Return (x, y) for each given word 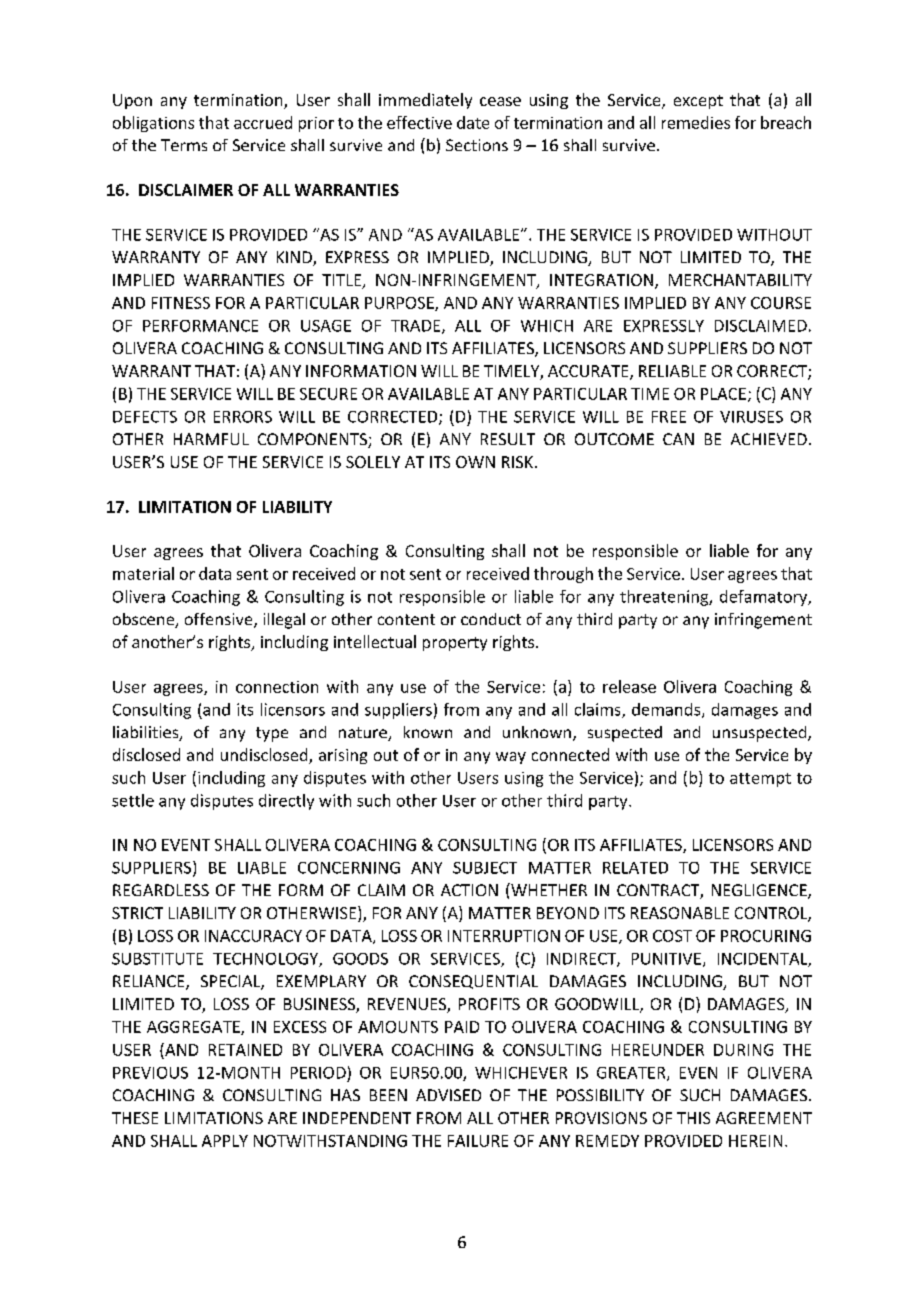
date (473, 122)
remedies (696, 122)
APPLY (225, 1141)
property (455, 644)
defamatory (765, 598)
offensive (220, 620)
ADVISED (448, 1095)
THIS (693, 1118)
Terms (184, 145)
